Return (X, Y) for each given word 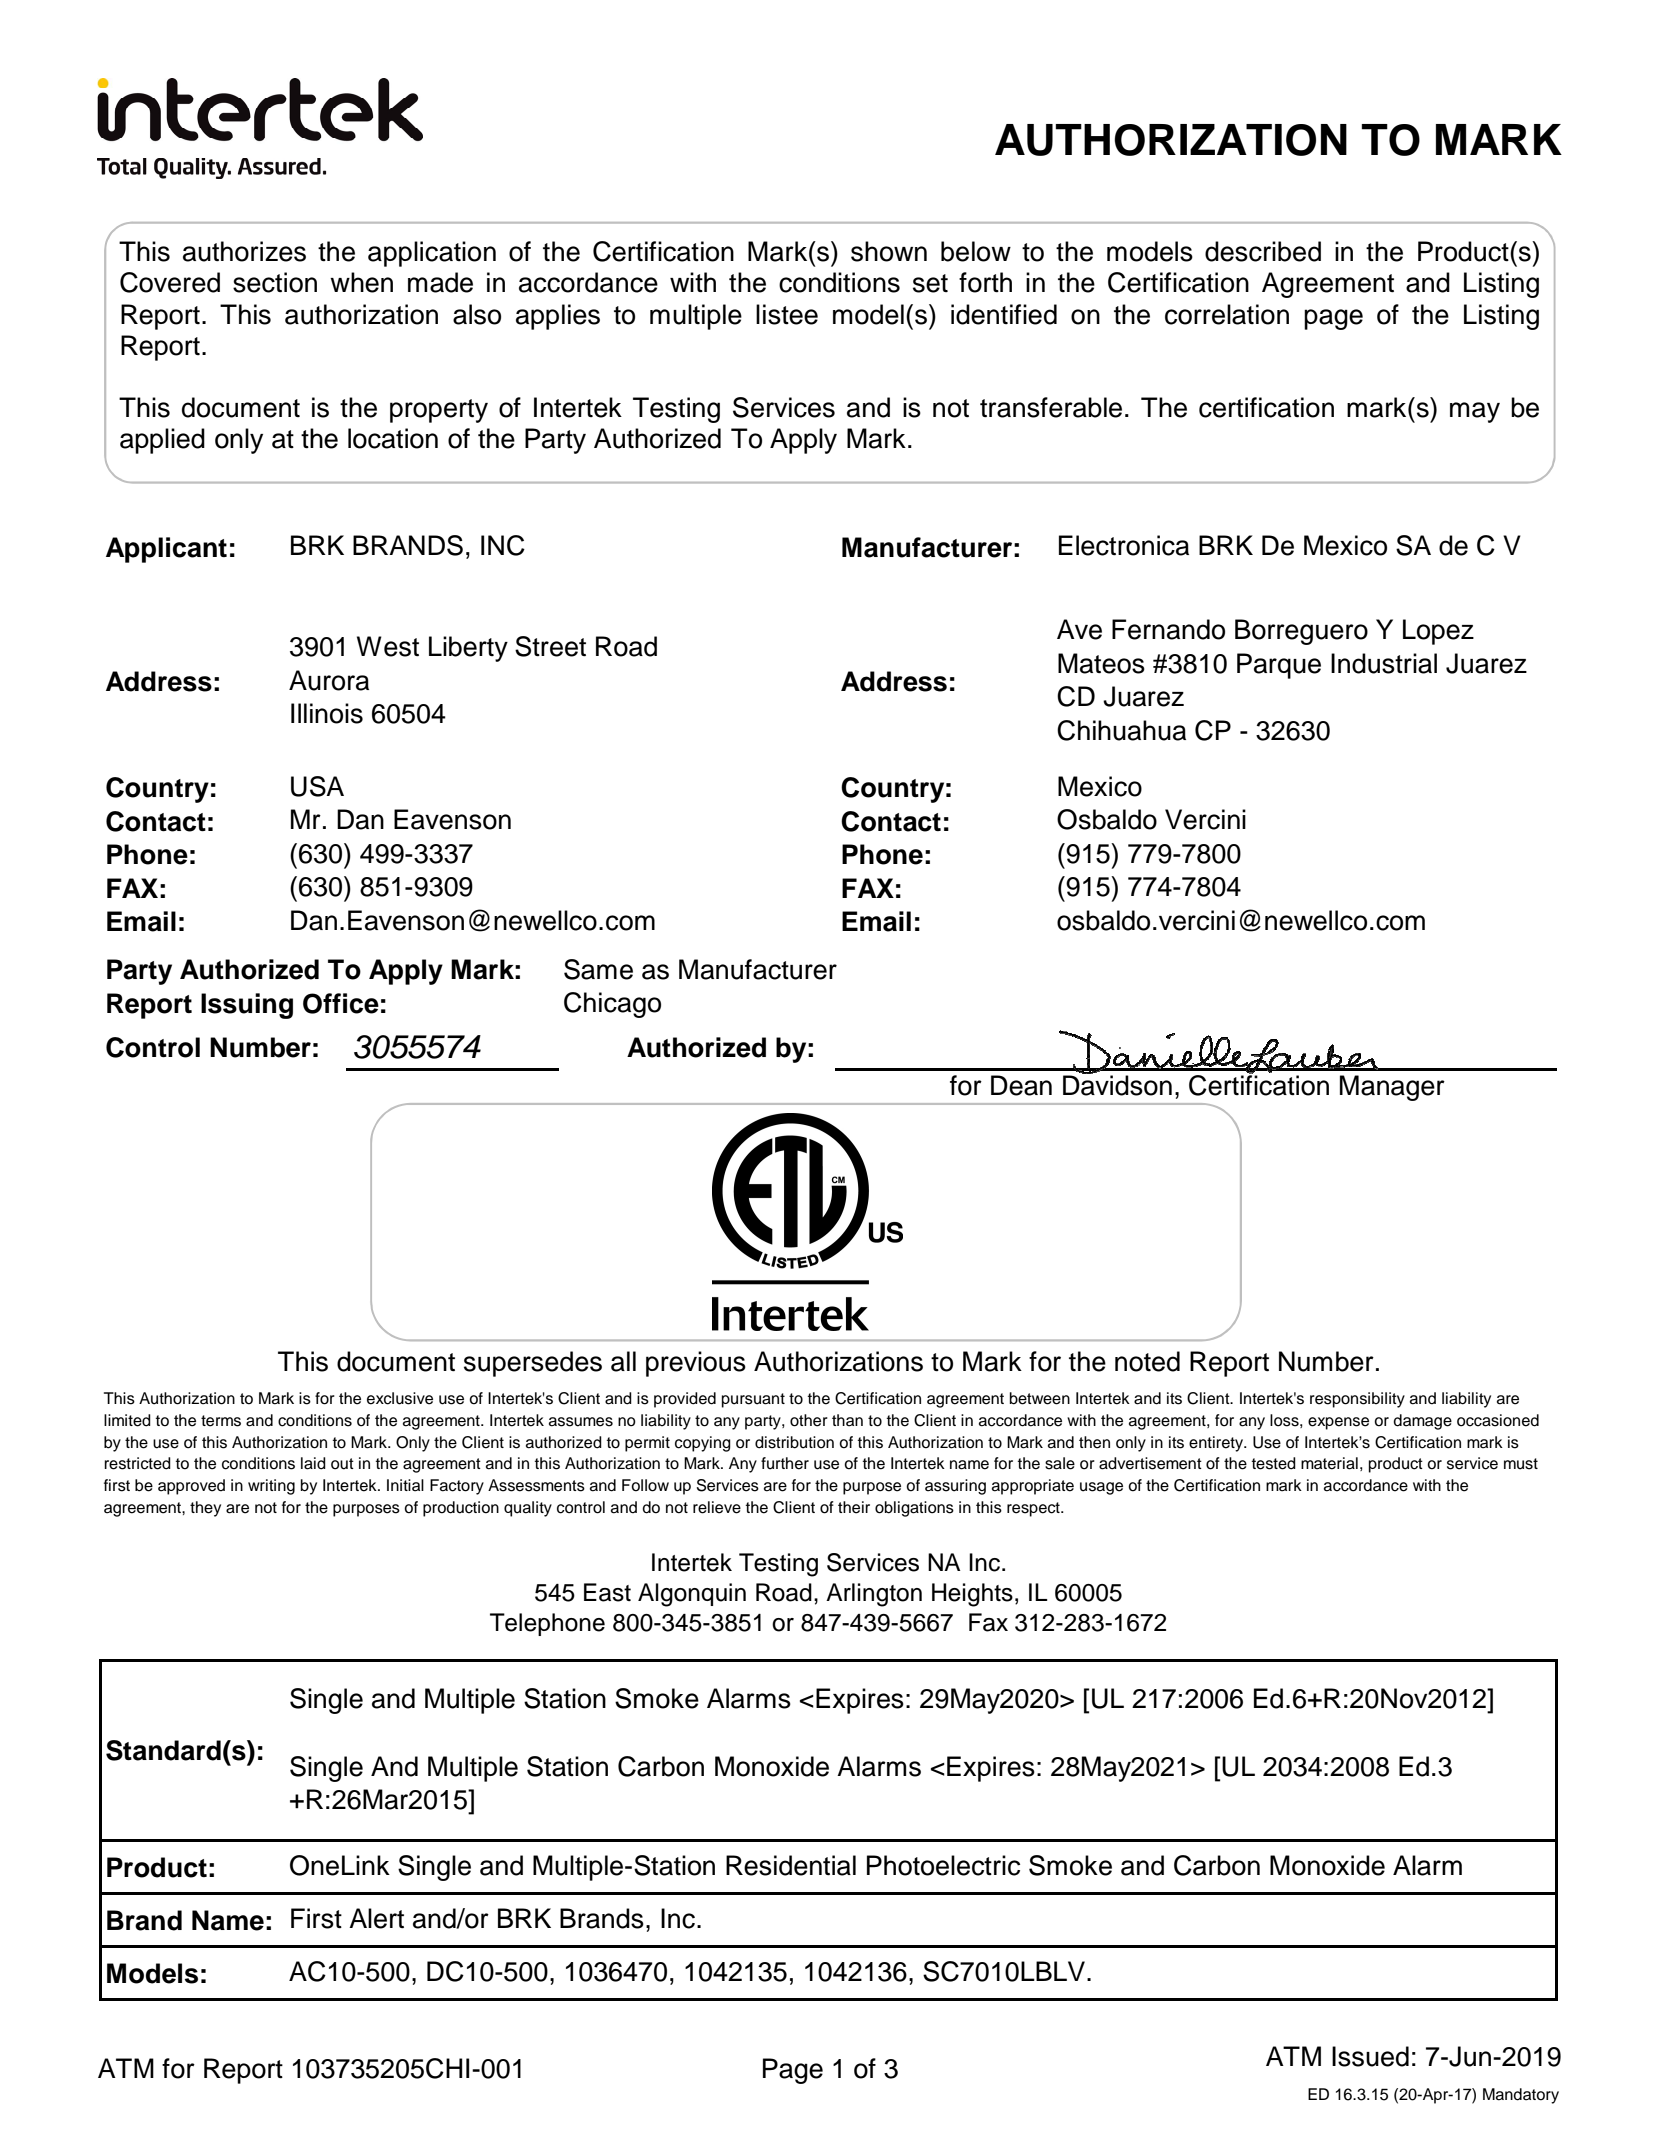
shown (889, 251)
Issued (1370, 2056)
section (275, 282)
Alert (376, 1918)
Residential (791, 1865)
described (1263, 251)
